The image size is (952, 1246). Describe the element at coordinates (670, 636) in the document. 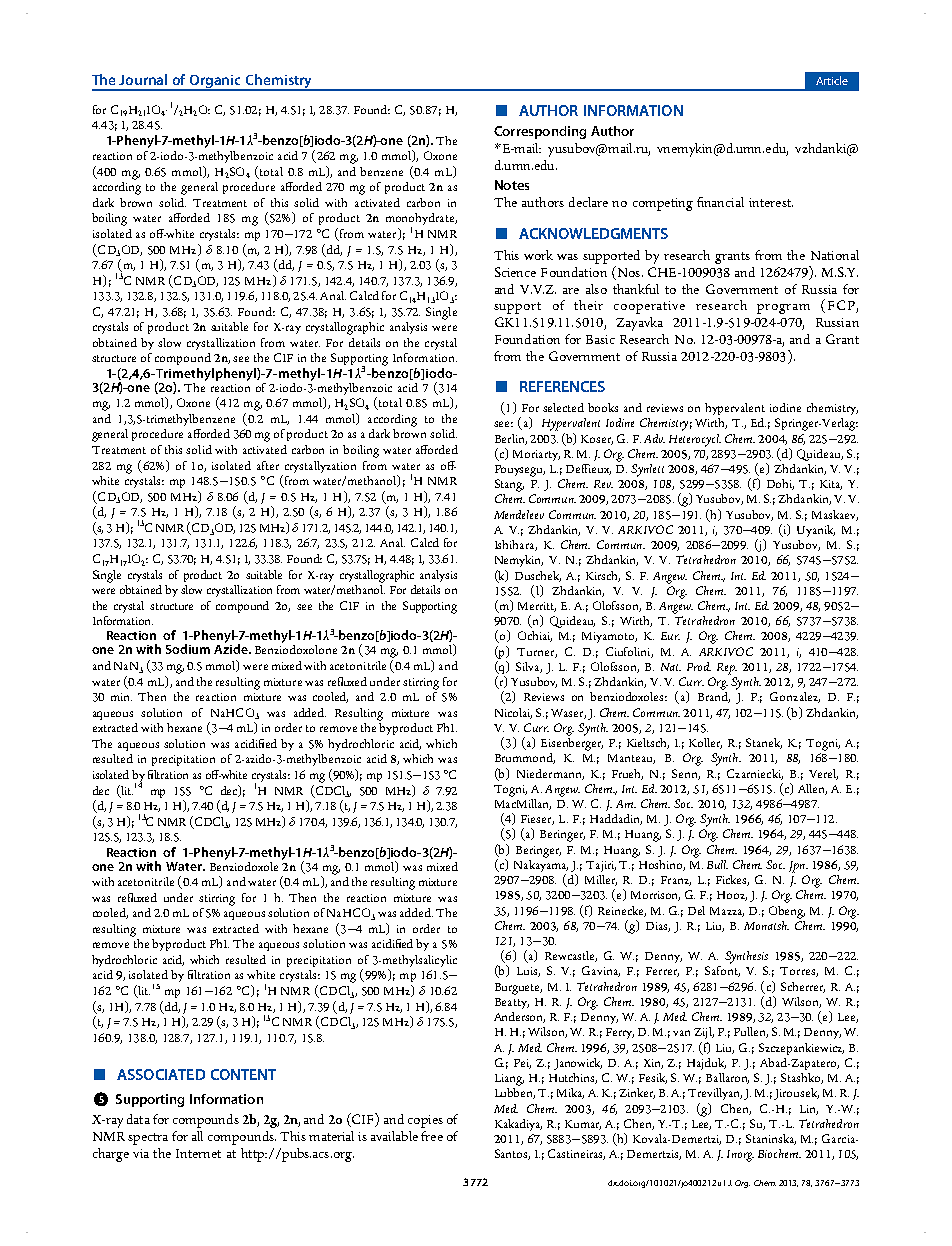

I see `Eur` at that location.
